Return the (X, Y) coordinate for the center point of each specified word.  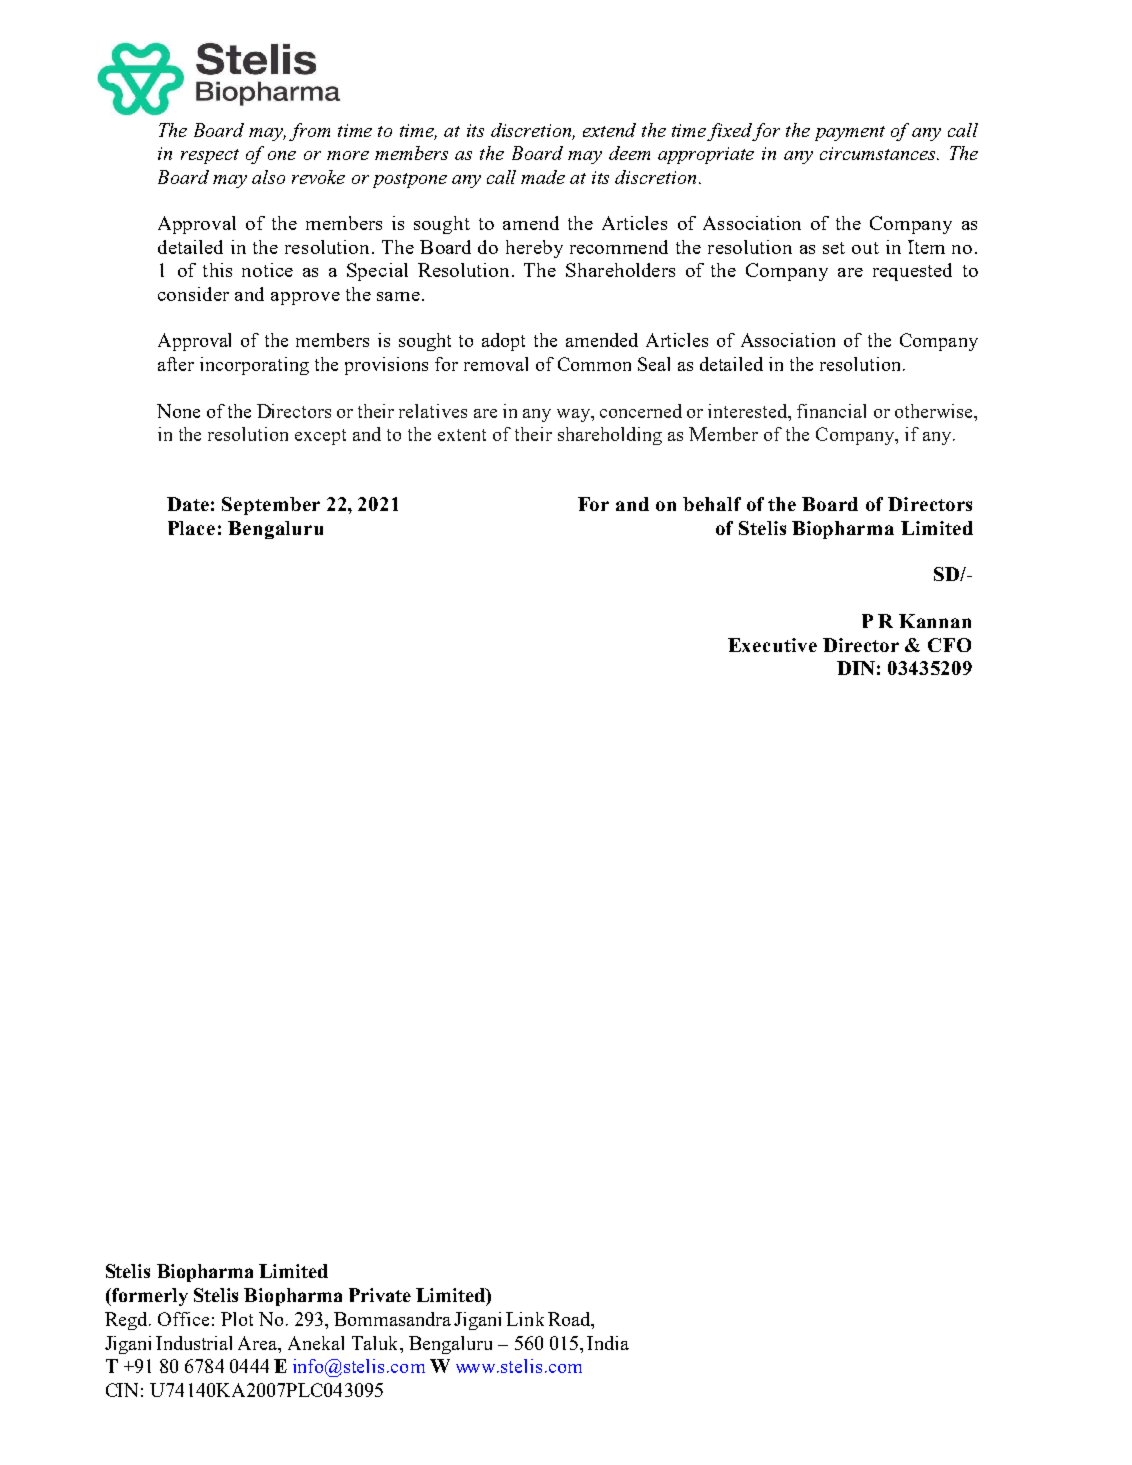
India (608, 1343)
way (574, 415)
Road (570, 1320)
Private (380, 1295)
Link (525, 1319)
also (268, 177)
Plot (237, 1319)
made (543, 177)
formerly (149, 1297)
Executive (772, 645)
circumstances (879, 153)
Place (191, 528)
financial (831, 411)
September (271, 506)
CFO (949, 645)
